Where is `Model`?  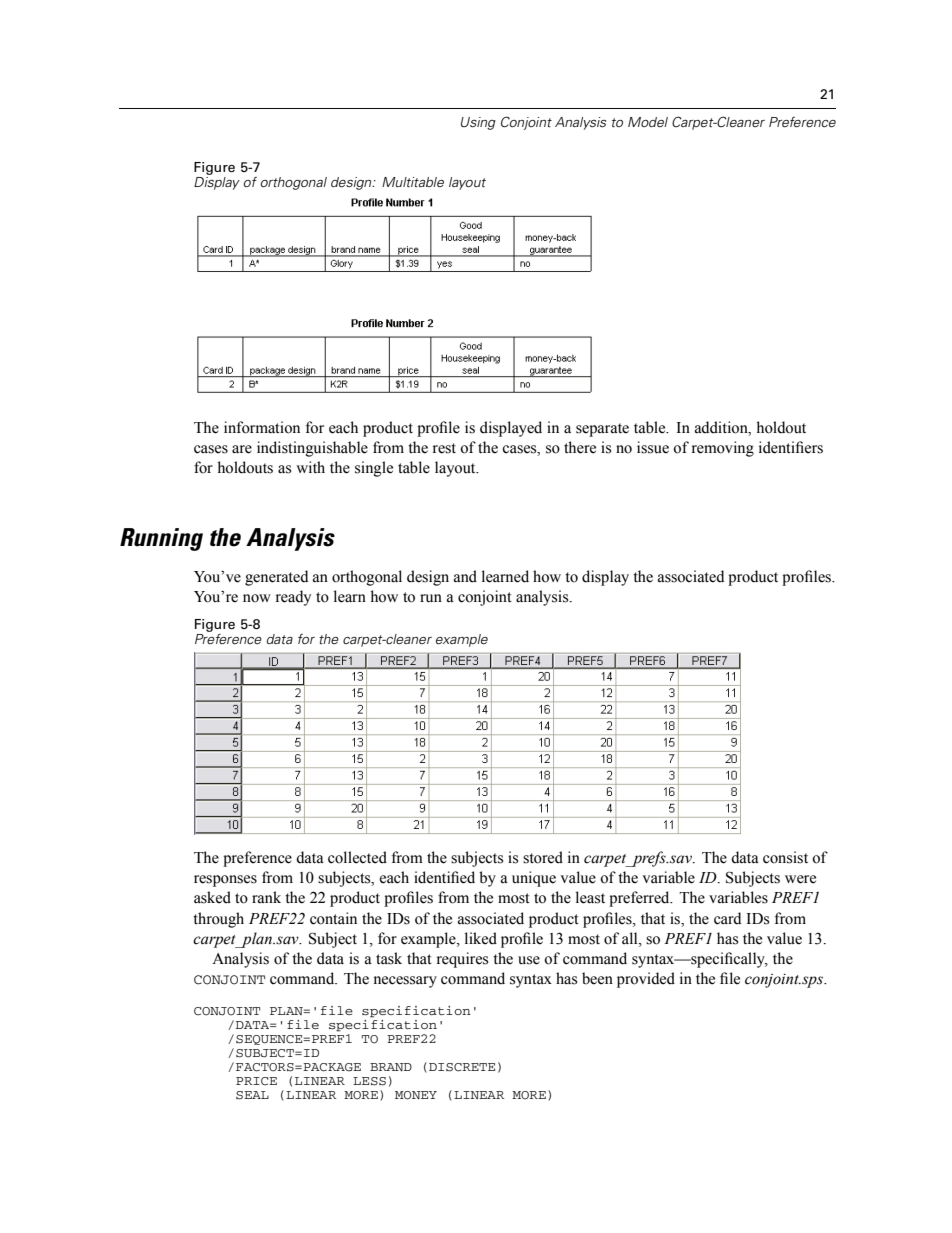 Model is located at coordinates (648, 122).
